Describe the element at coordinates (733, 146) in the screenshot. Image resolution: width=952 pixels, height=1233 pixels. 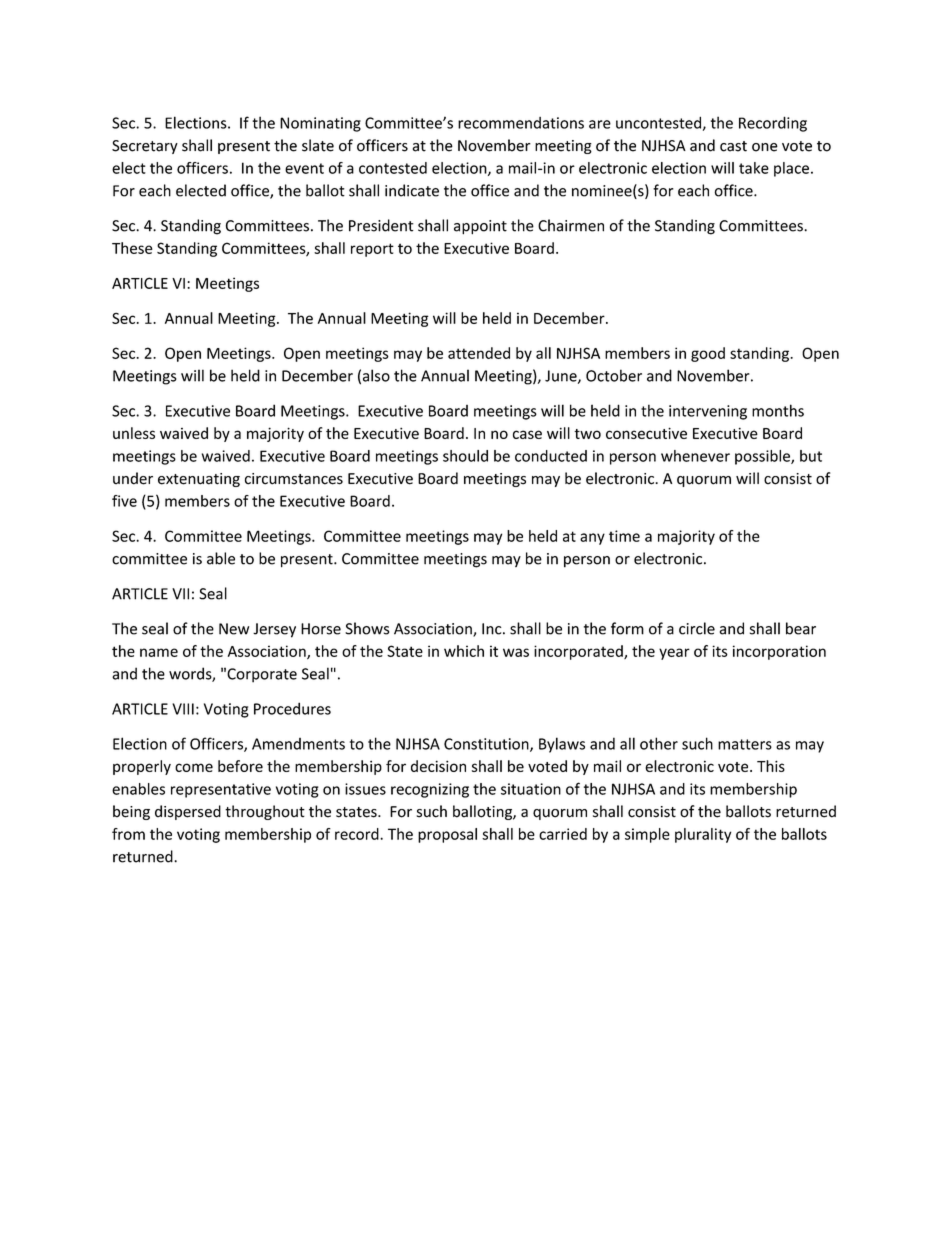
I see `cast` at that location.
